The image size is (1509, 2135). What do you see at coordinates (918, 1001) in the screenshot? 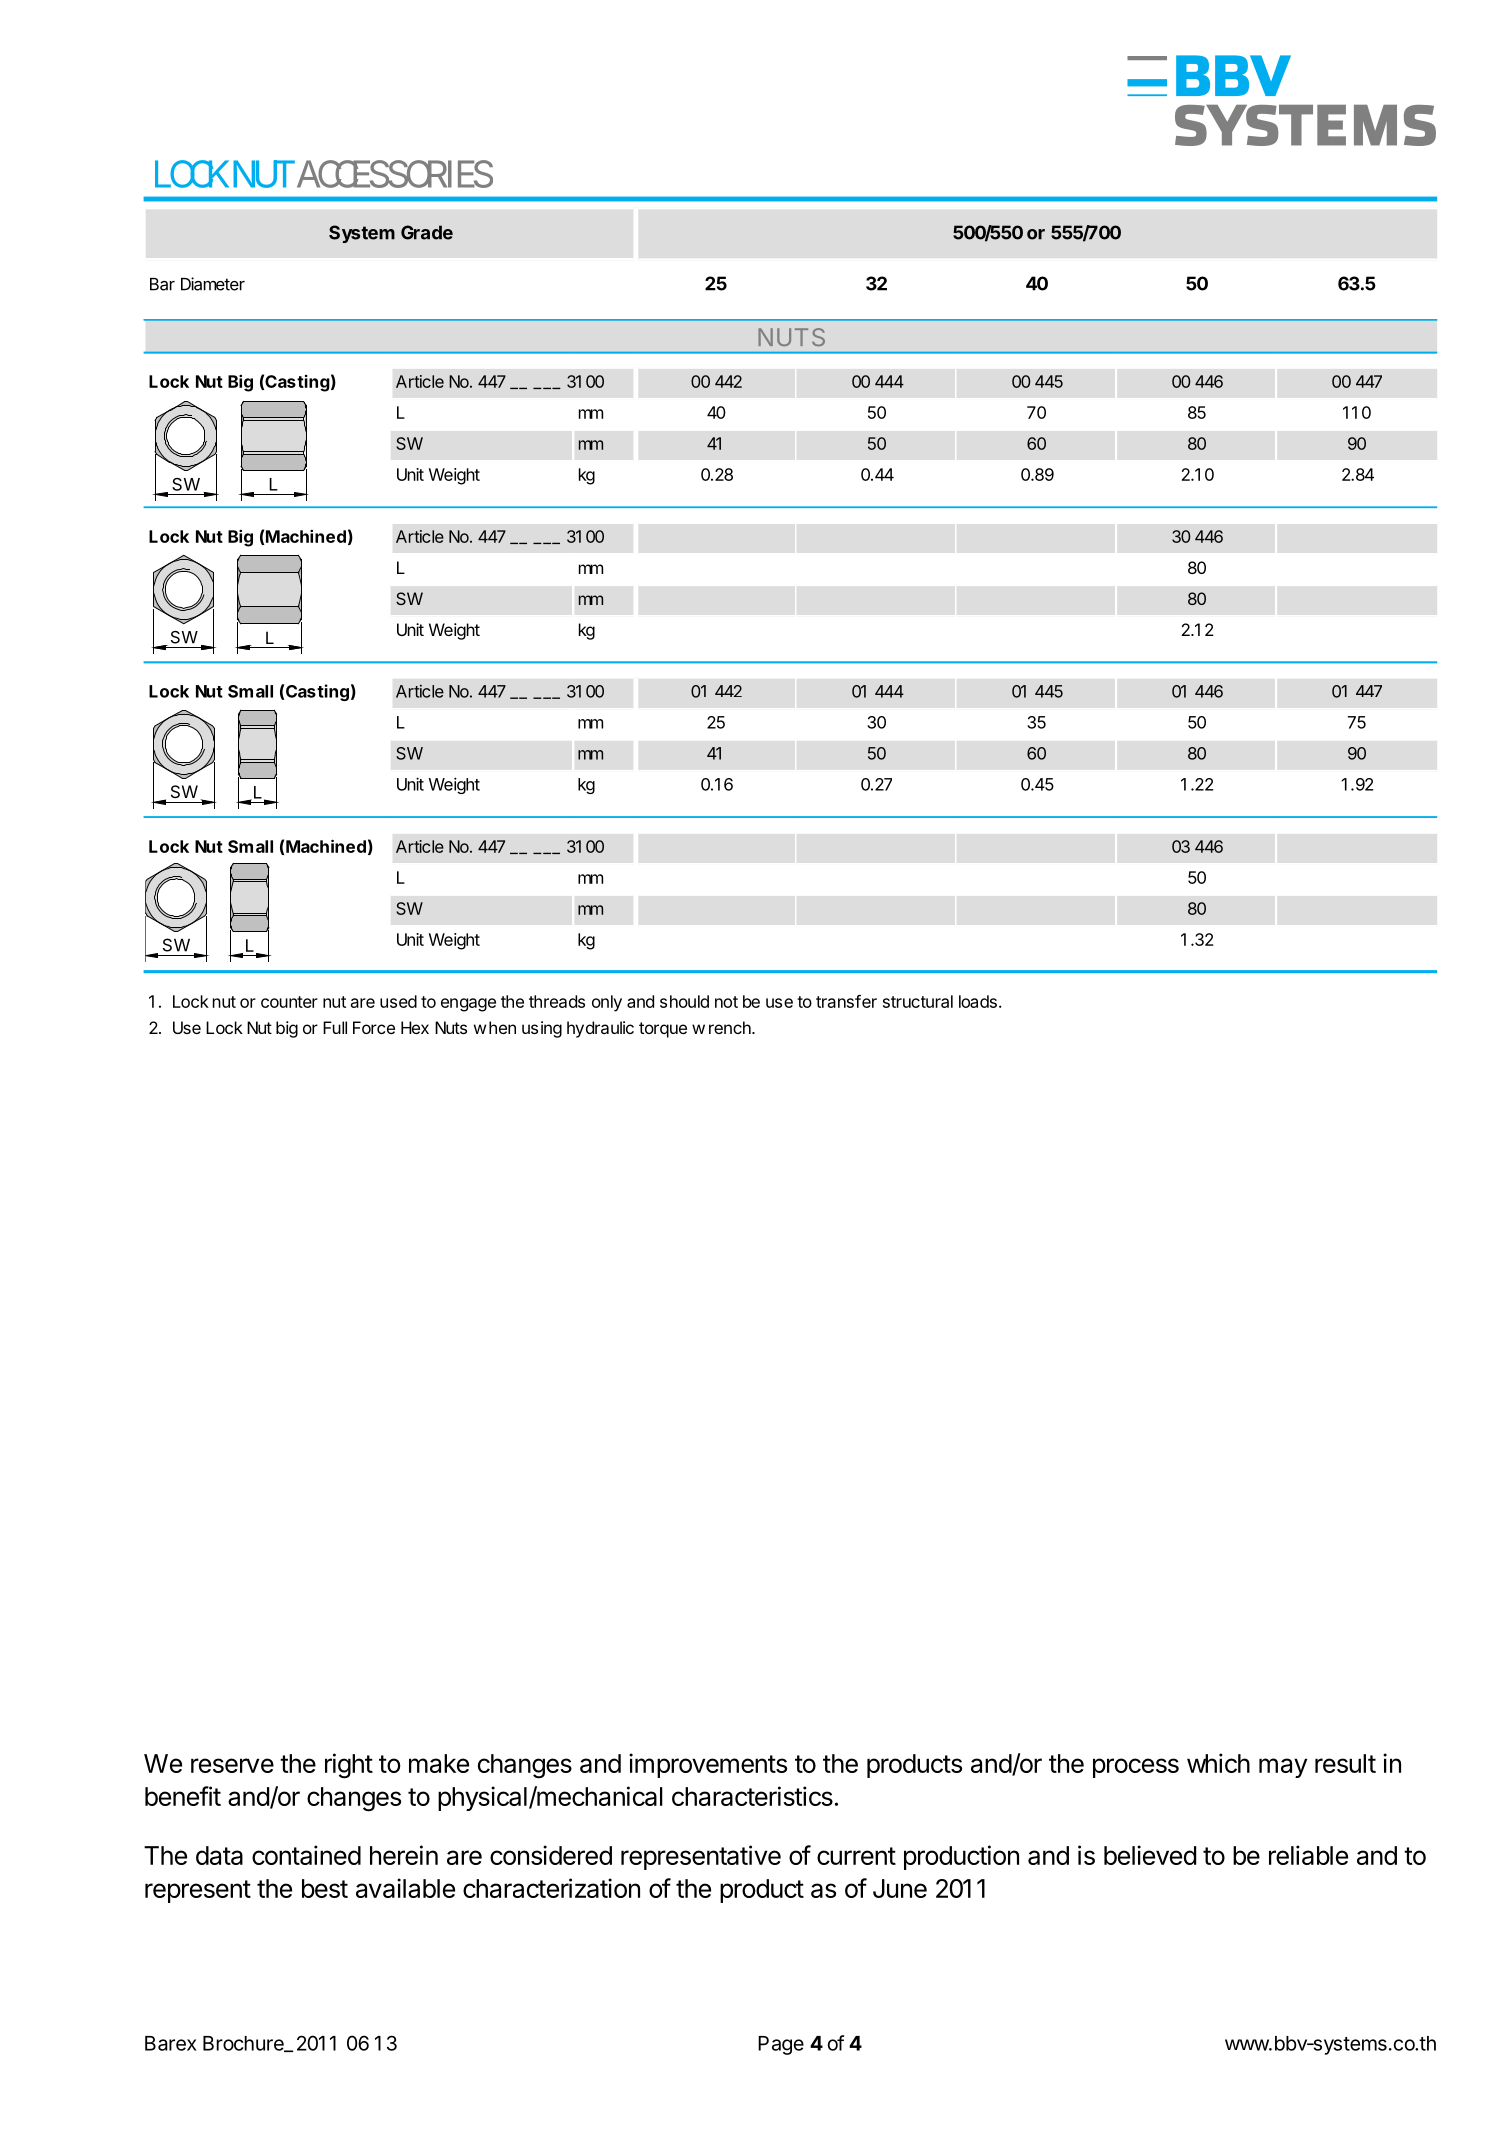
I see `structural` at bounding box center [918, 1001].
